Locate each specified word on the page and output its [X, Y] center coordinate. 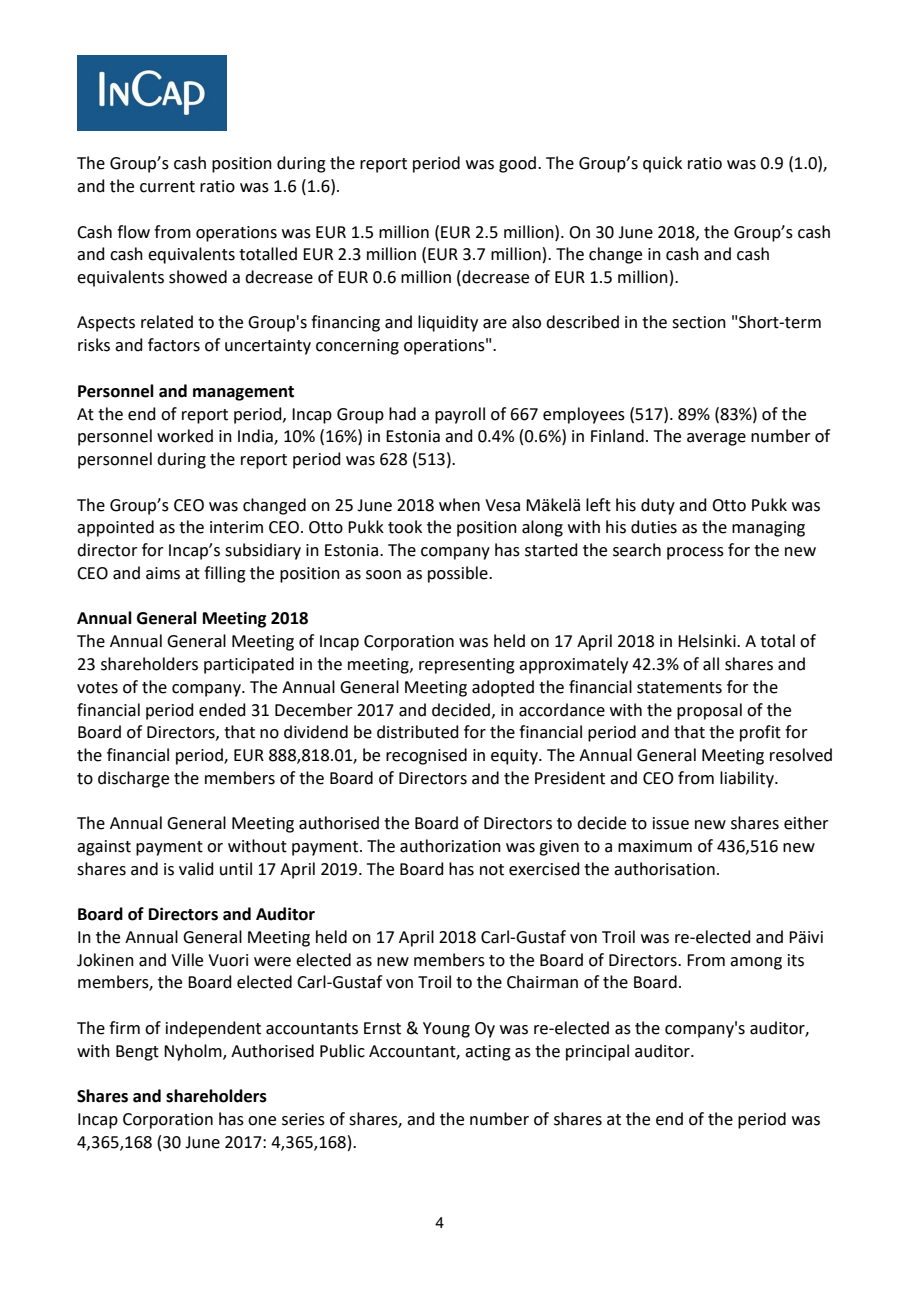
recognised [426, 756]
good [517, 164]
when [459, 505]
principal [597, 1052]
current [167, 187]
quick [662, 164]
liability [748, 779]
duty [658, 506]
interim [236, 527]
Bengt [137, 1053]
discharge [133, 779]
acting [488, 1053]
